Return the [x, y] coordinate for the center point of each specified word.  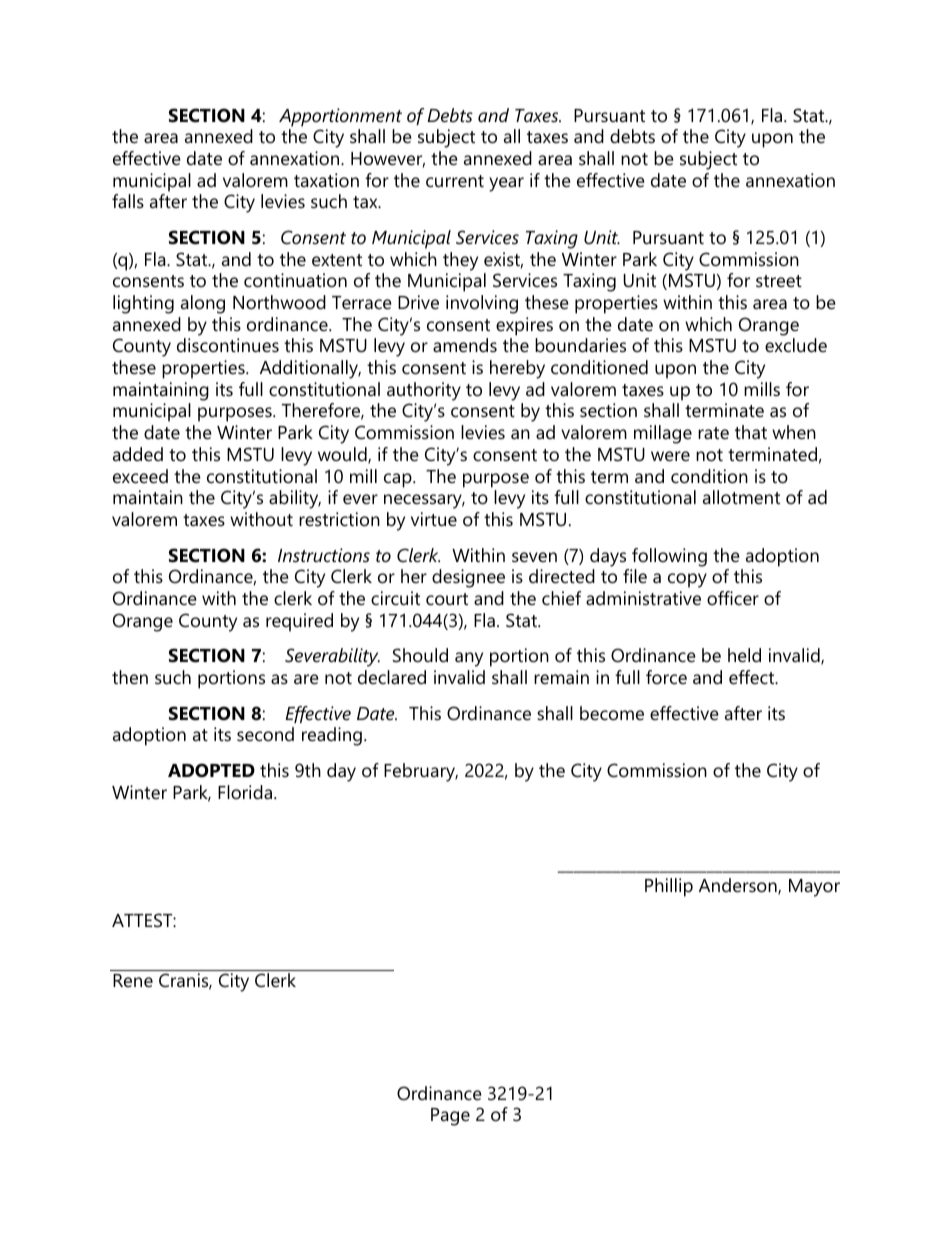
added [138, 454]
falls [128, 201]
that [751, 432]
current [455, 181]
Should [420, 655]
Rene [133, 981]
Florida [245, 792]
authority [424, 391]
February [421, 772]
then [130, 677]
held [744, 655]
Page [450, 1117]
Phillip [669, 887]
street [779, 281]
